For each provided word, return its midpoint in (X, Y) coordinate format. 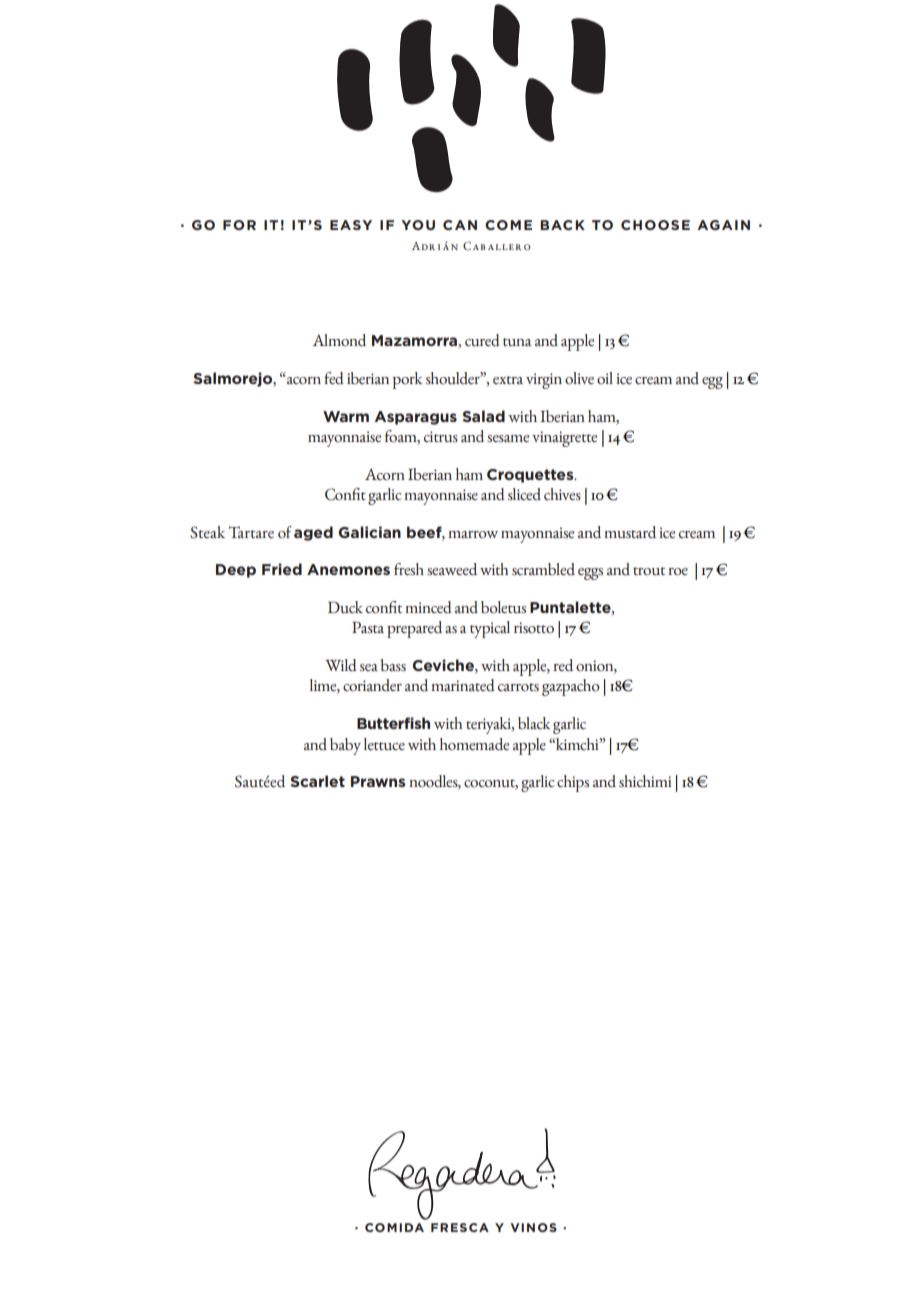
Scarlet (317, 781)
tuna (517, 342)
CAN (460, 225)
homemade (474, 744)
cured (482, 340)
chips (573, 783)
